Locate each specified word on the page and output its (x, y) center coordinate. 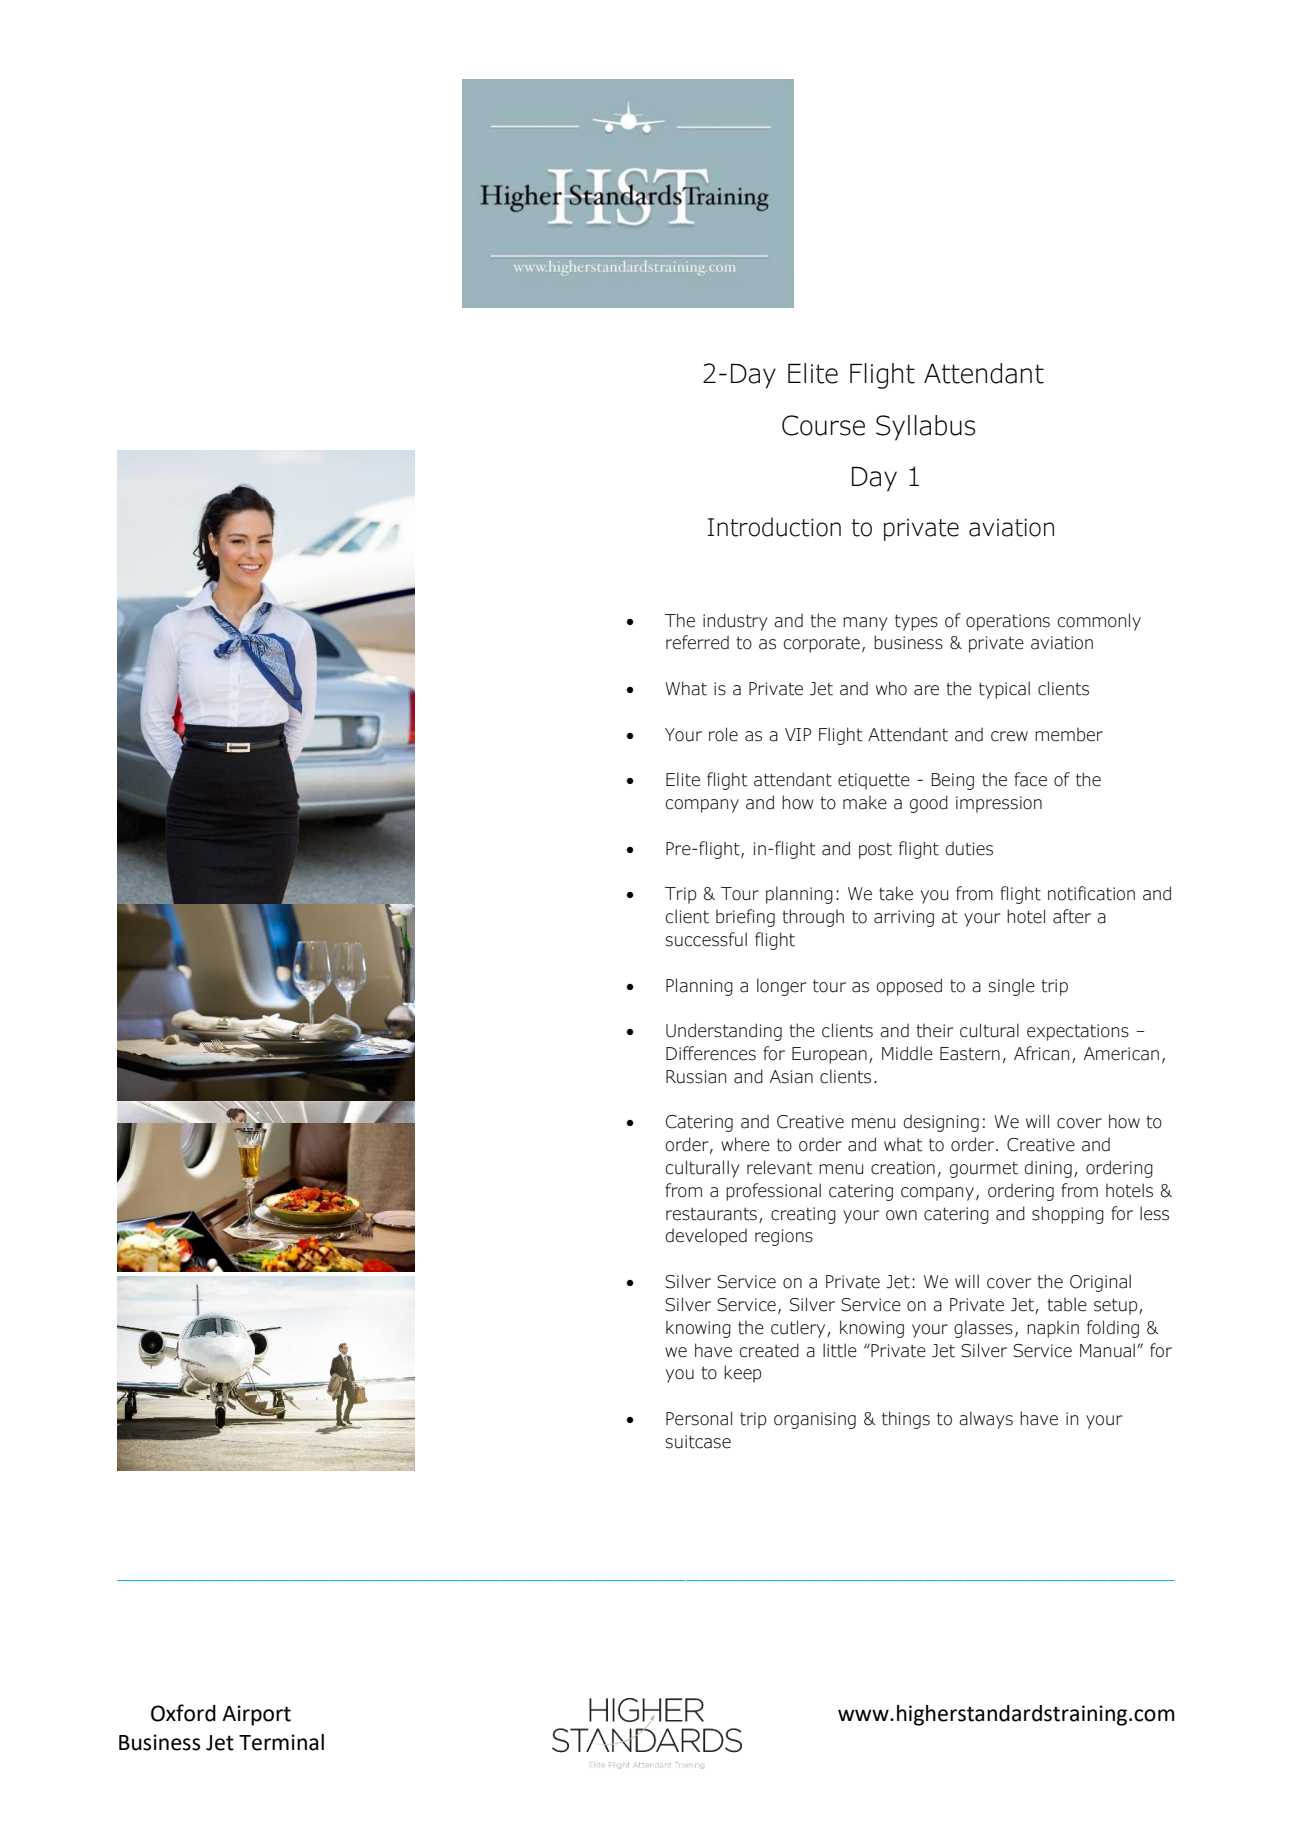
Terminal (281, 1742)
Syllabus (925, 428)
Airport (256, 1715)
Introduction (774, 527)
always (986, 1420)
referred (697, 642)
